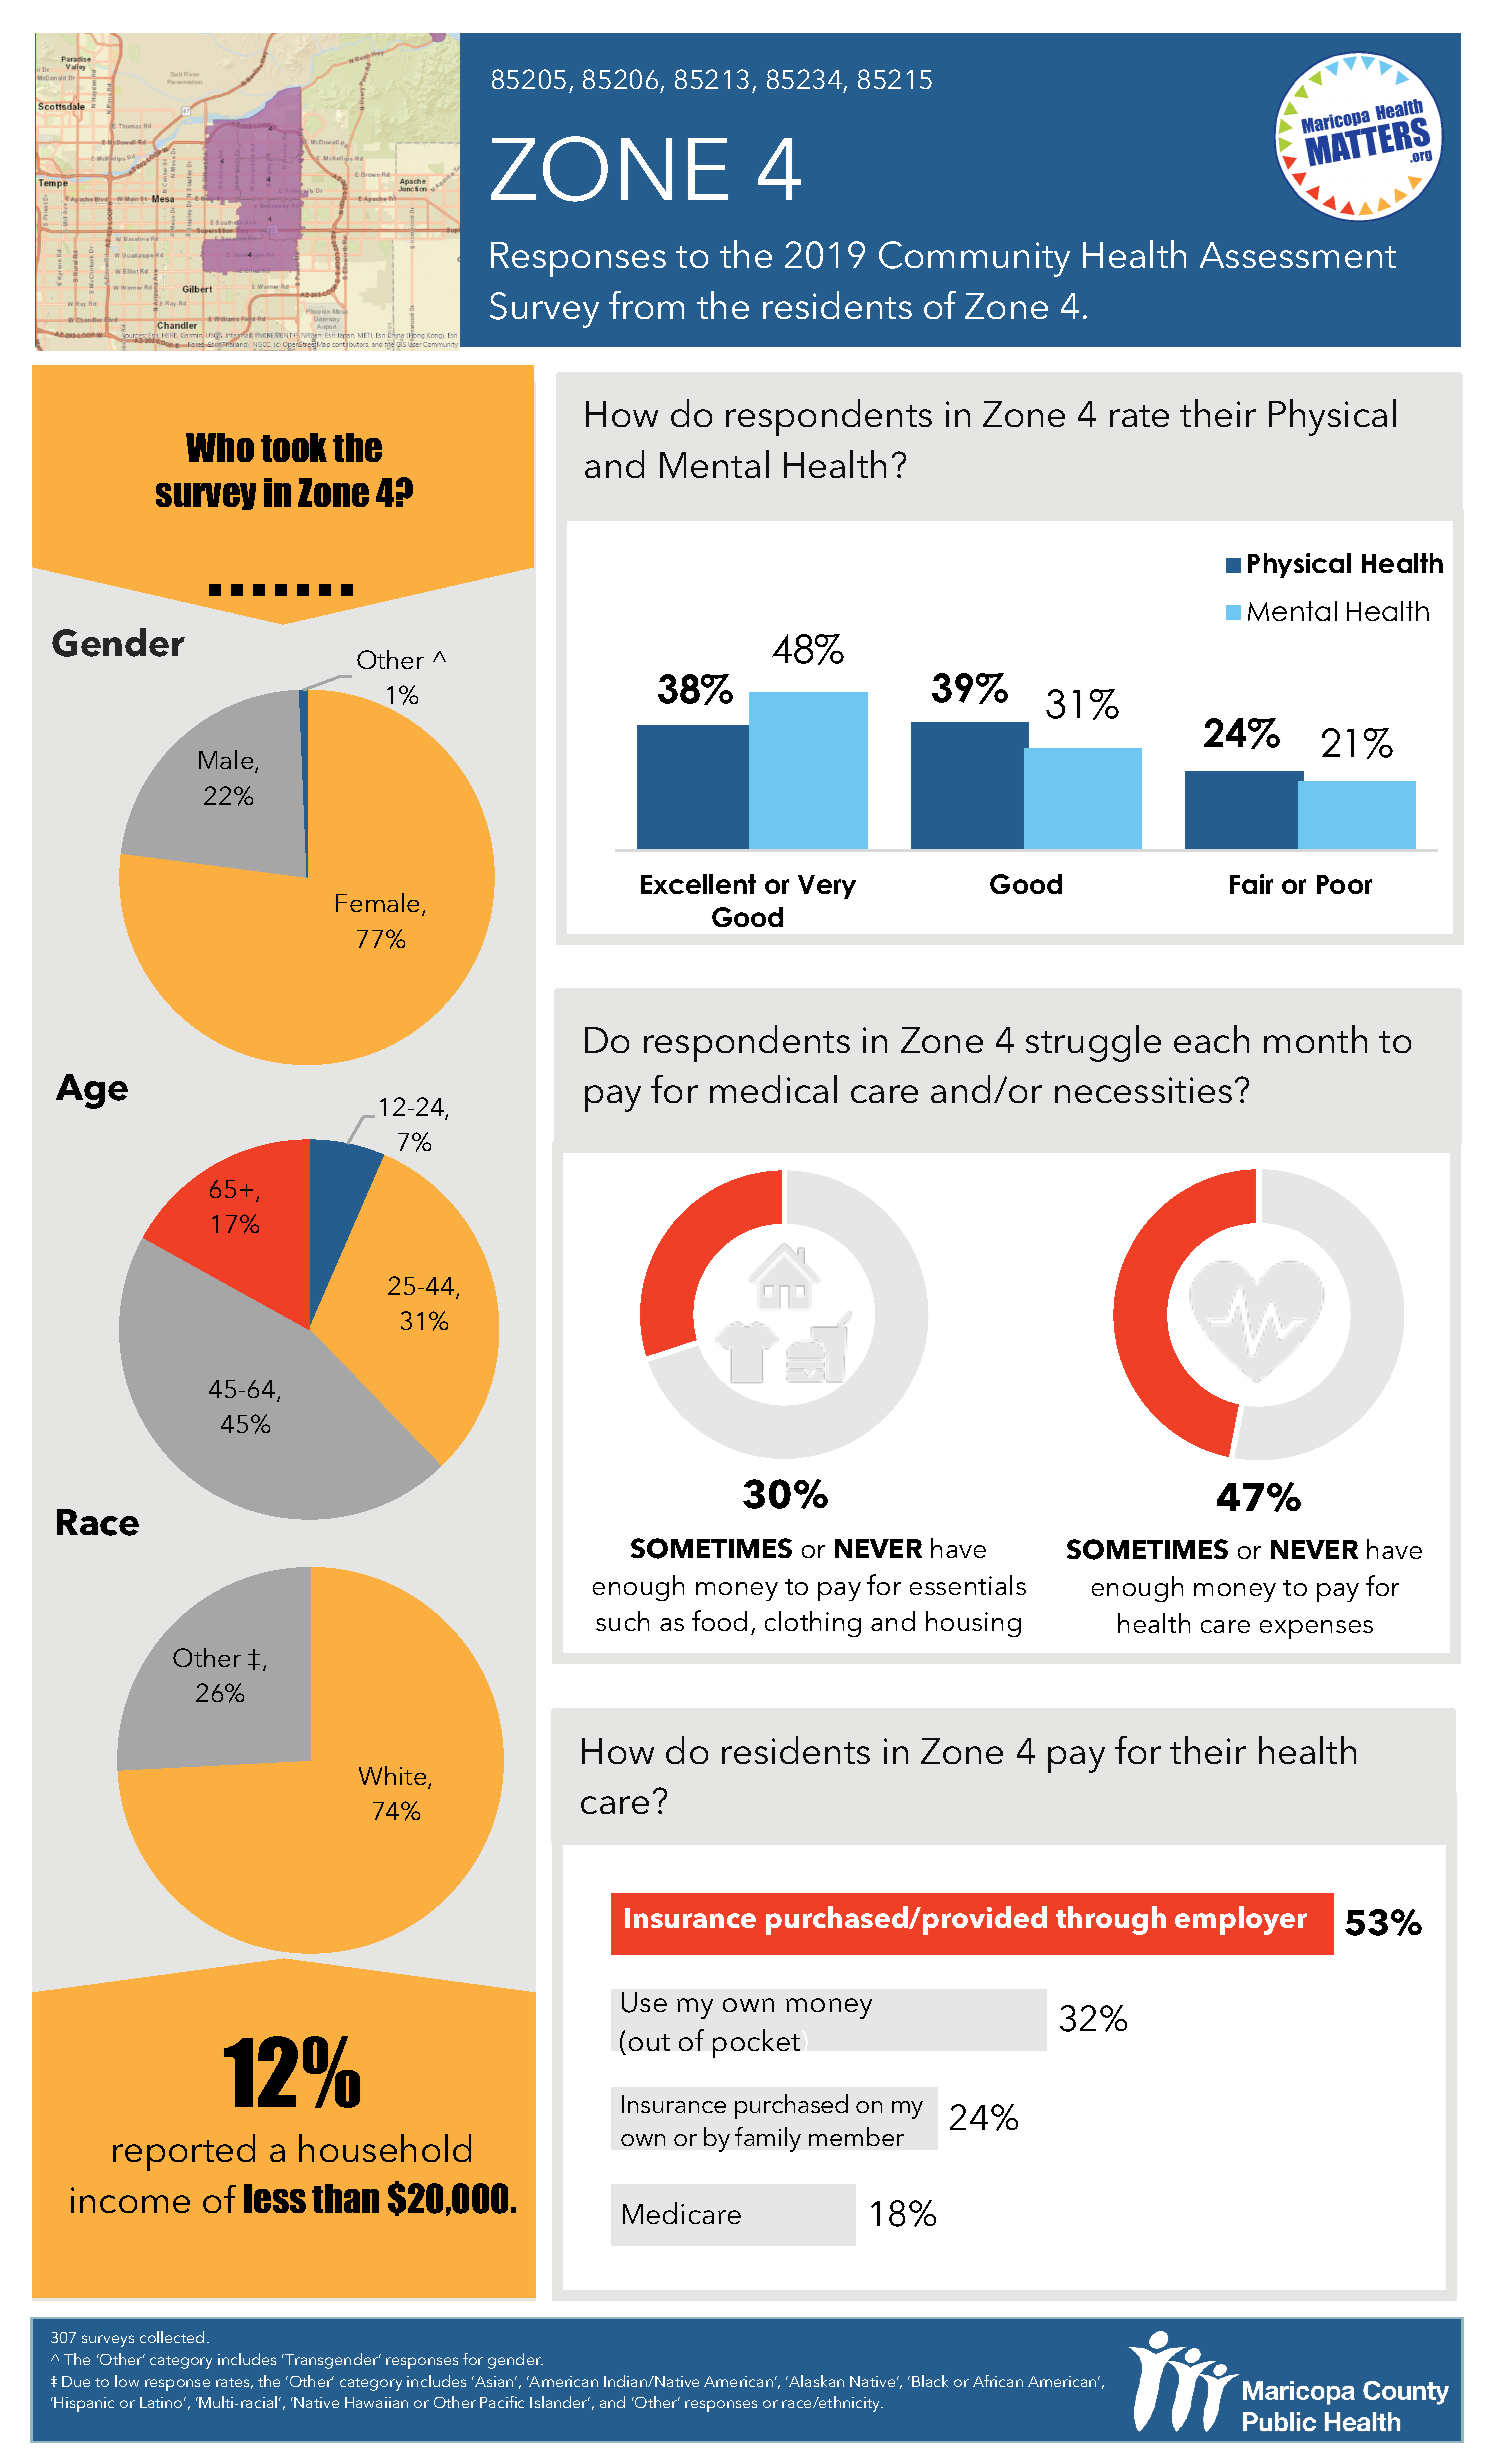 Image resolution: width=1494 pixels, height=2461 pixels. What do you see at coordinates (646, 305) in the screenshot?
I see `from` at bounding box center [646, 305].
